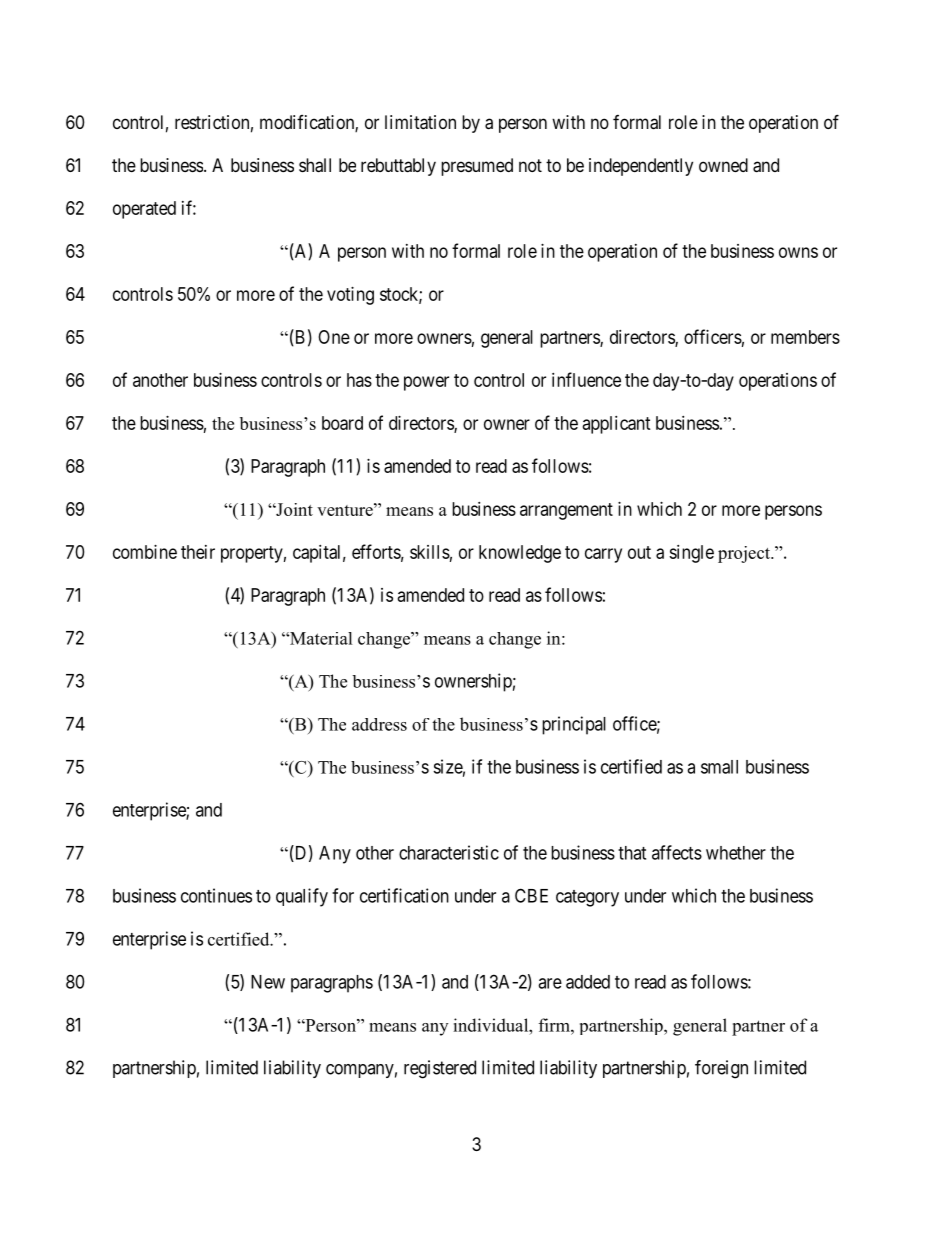 The image size is (952, 1233). I want to click on applicant, so click(617, 425).
